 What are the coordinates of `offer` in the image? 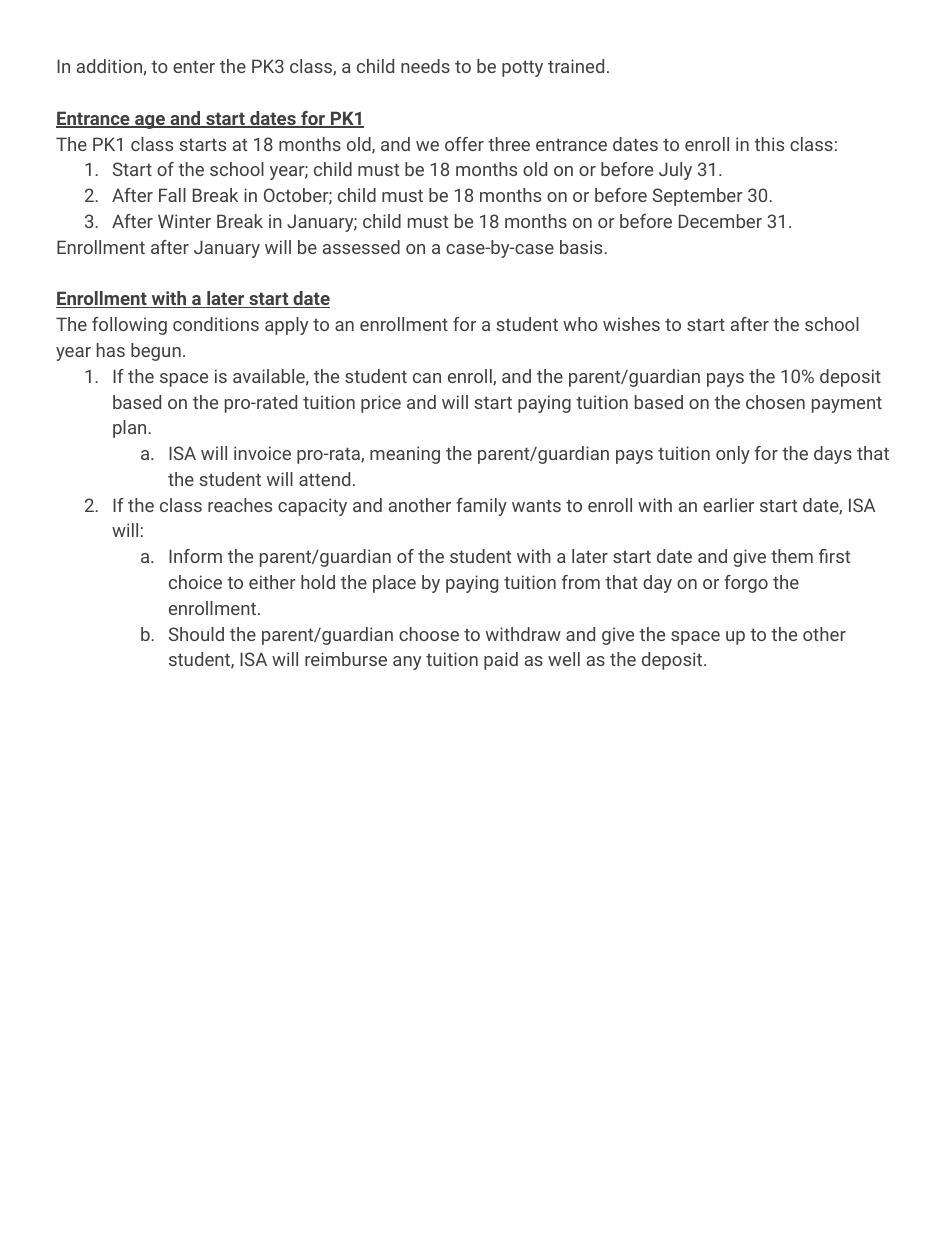 It's located at (464, 144).
